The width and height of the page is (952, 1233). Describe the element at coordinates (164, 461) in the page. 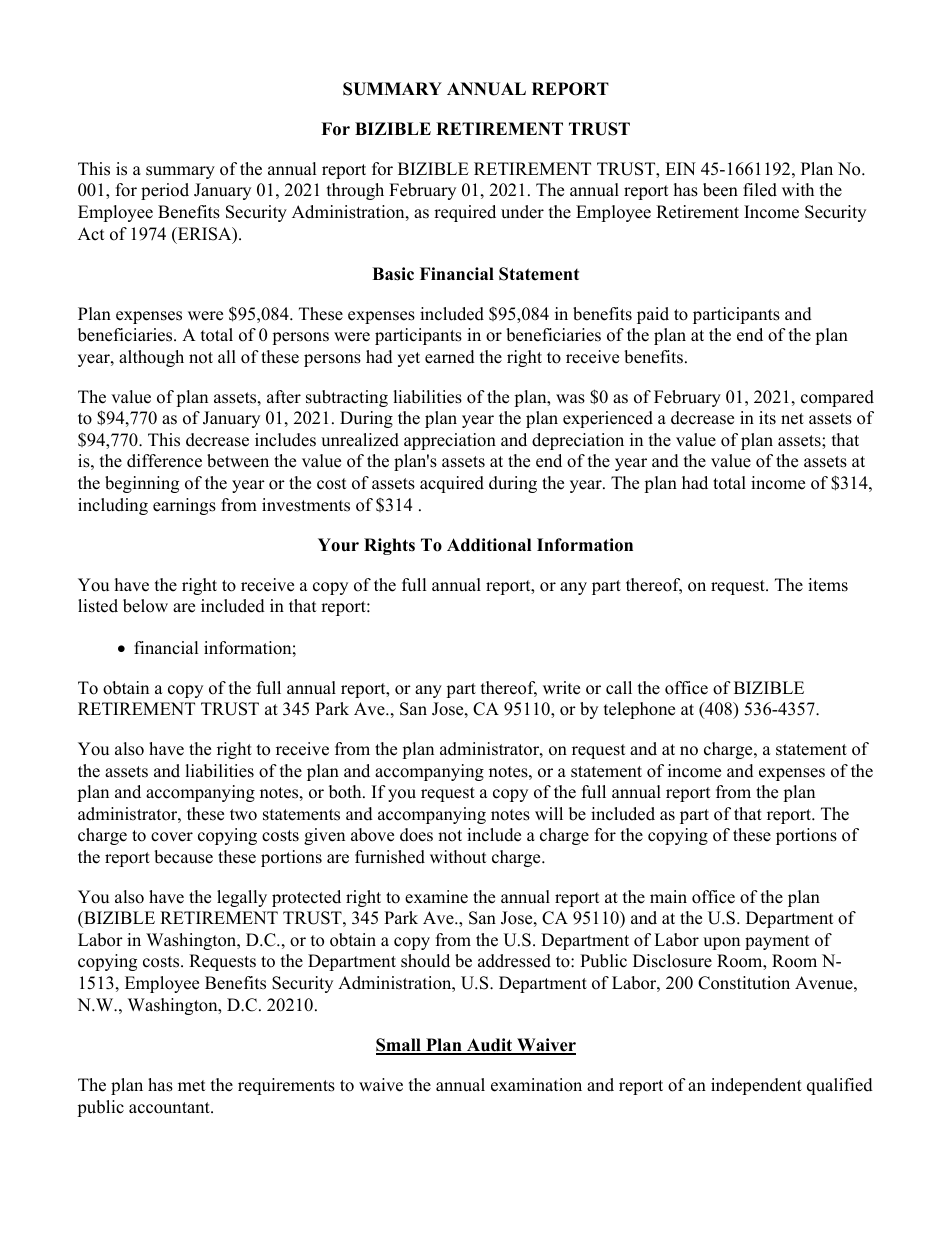

I see `difference` at that location.
